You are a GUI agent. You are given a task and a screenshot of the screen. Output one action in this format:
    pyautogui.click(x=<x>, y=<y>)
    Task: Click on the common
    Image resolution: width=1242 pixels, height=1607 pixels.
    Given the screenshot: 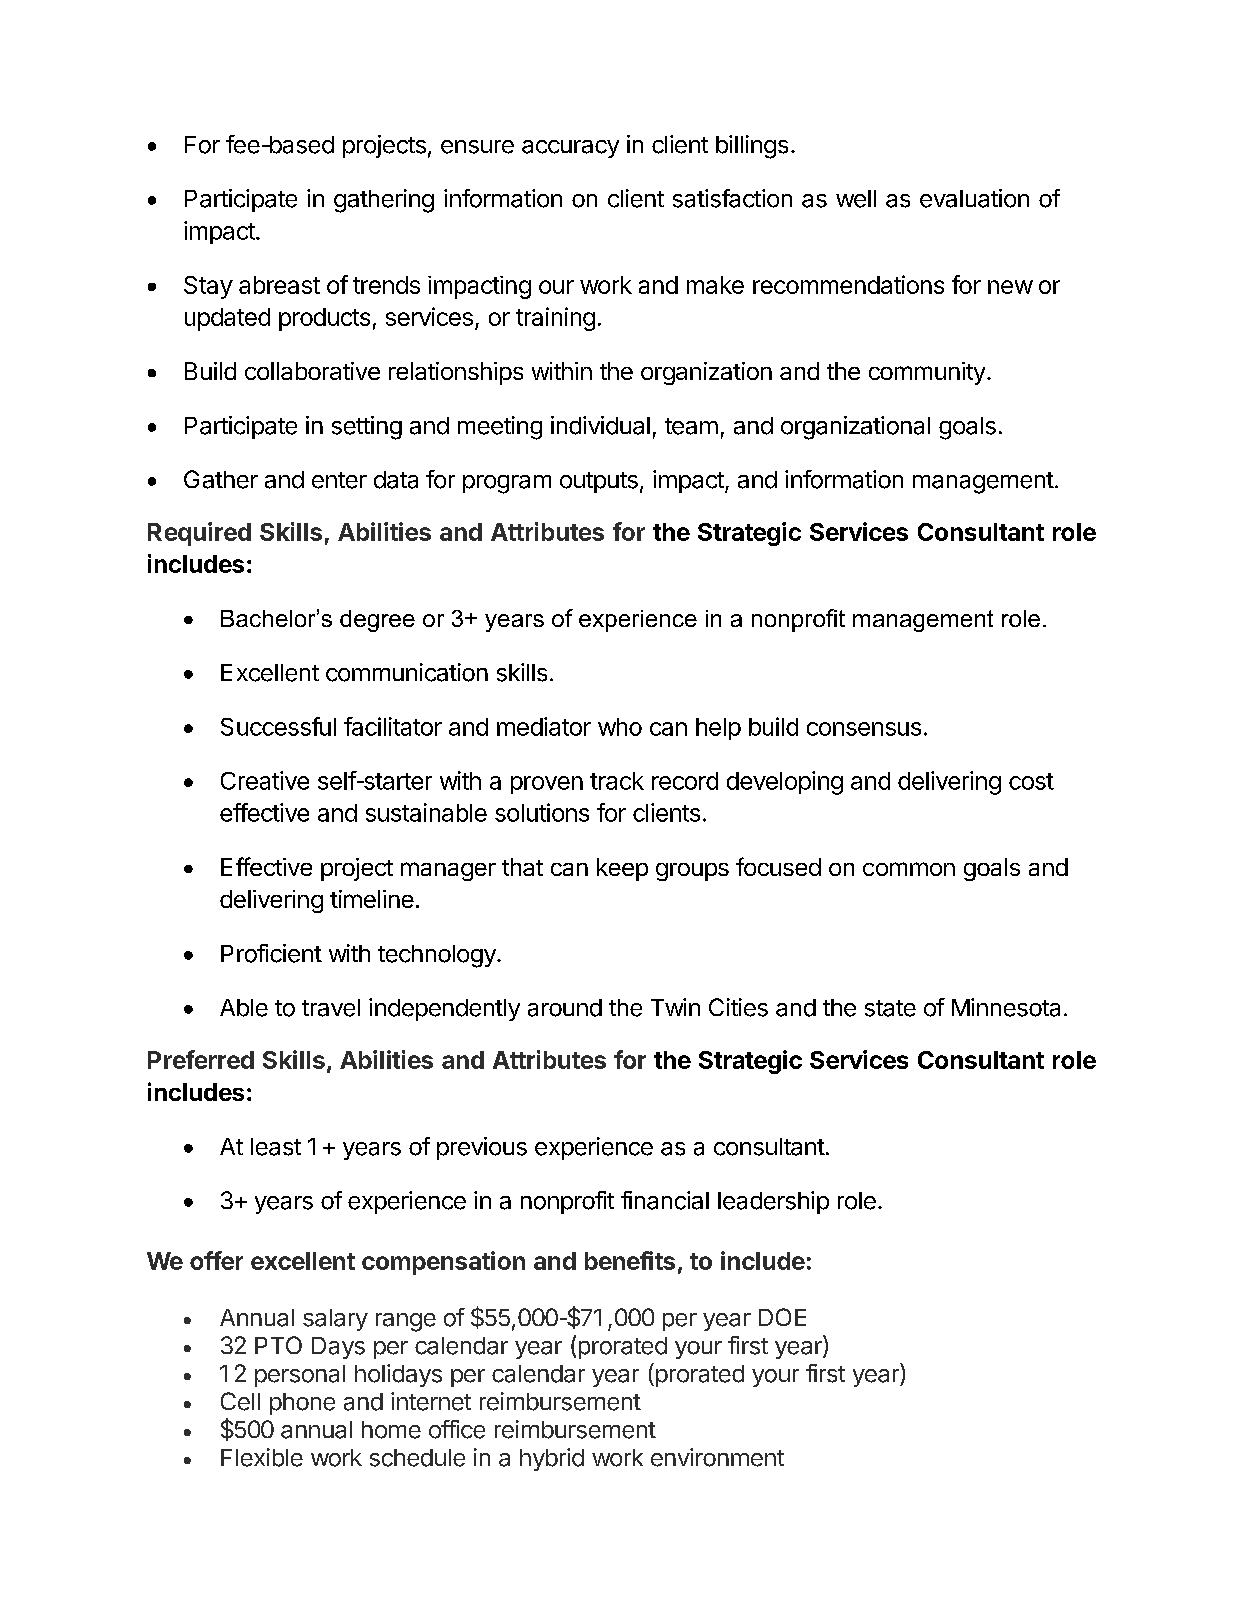 What is the action you would take?
    pyautogui.click(x=909, y=869)
